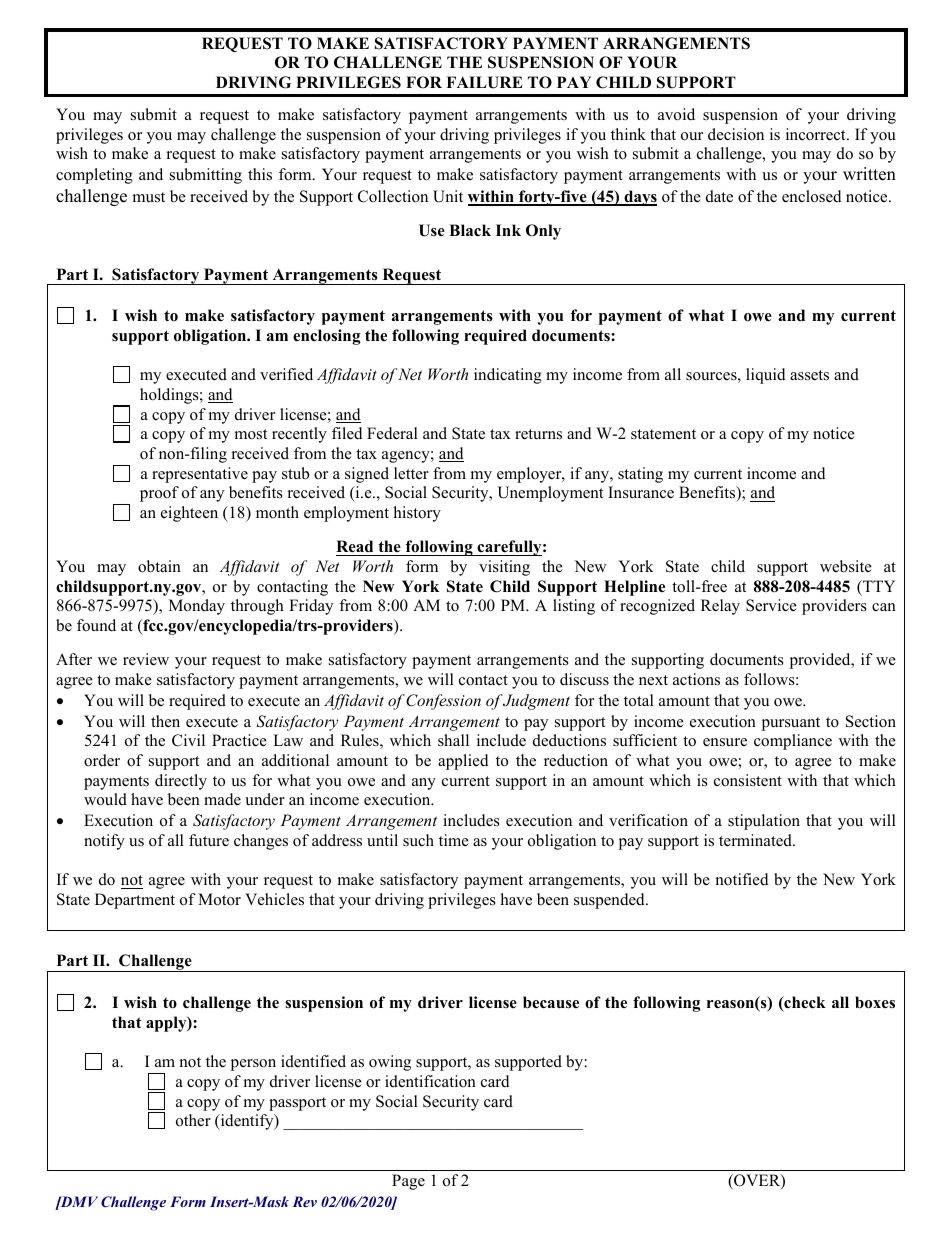  Describe the element at coordinates (411, 473) in the screenshot. I see `letter` at that location.
